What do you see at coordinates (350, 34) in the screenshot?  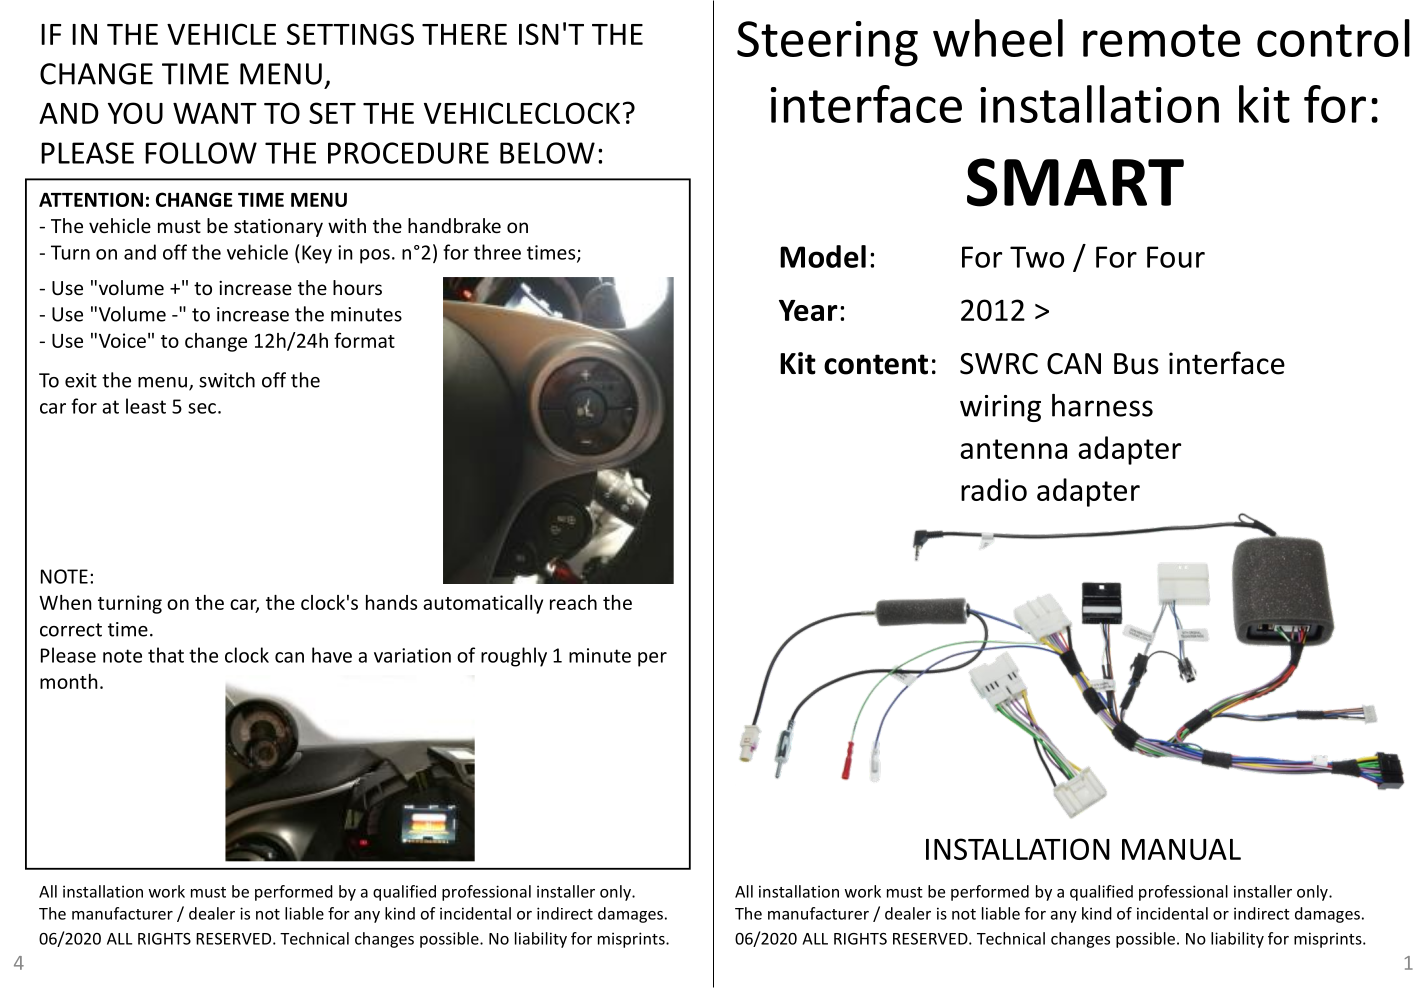 I see `SETTINGS` at bounding box center [350, 34].
